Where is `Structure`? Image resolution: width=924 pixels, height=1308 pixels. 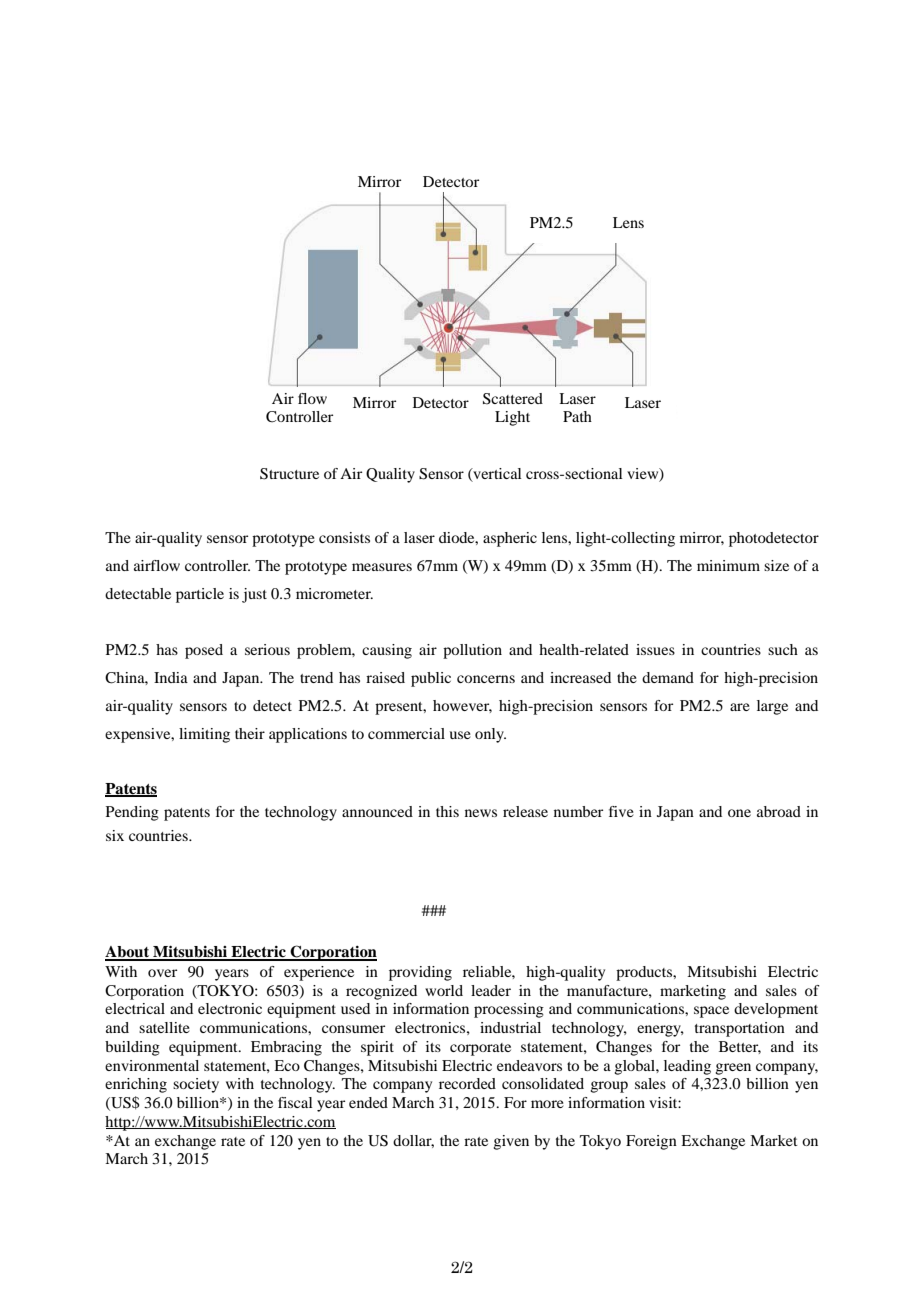 Structure is located at coordinates (289, 474).
